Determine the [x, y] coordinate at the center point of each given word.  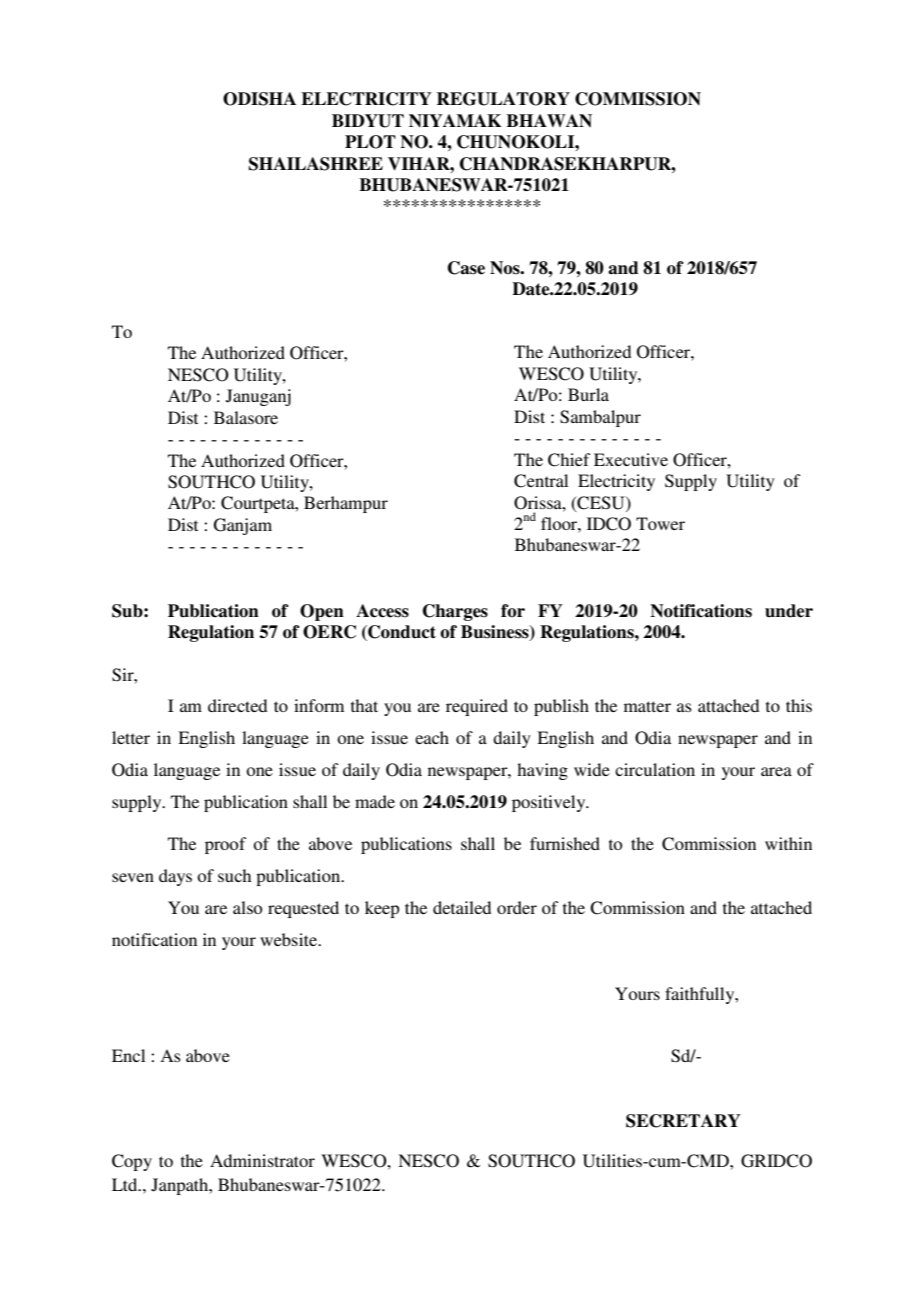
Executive [631, 459]
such [234, 875]
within [788, 843]
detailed [462, 907]
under [789, 611]
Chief [569, 460]
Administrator [262, 1160]
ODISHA [259, 99]
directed [237, 705]
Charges [455, 612]
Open [322, 612]
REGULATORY [503, 99]
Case [466, 268]
